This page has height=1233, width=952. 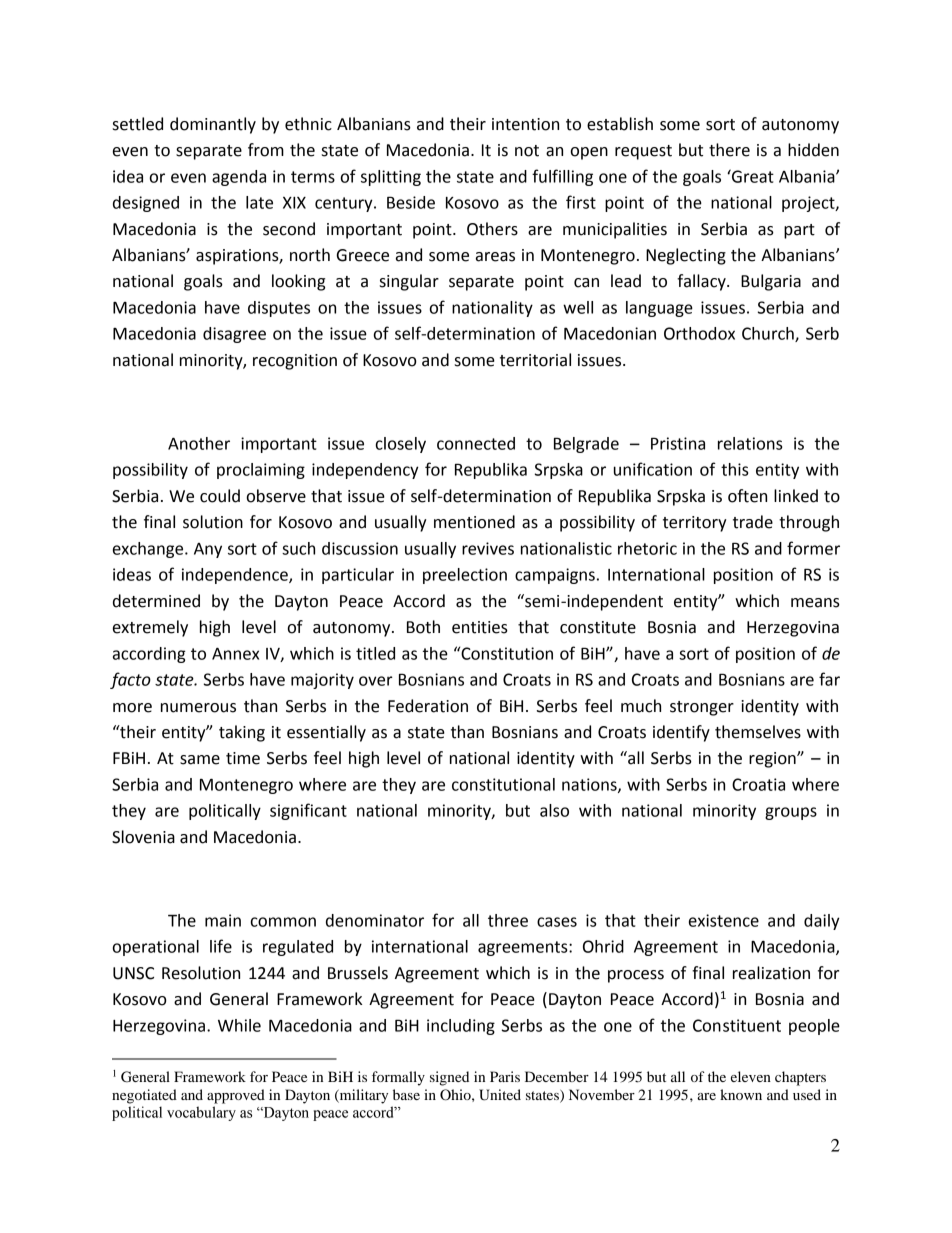 What do you see at coordinates (500, 1095) in the page?
I see `United` at bounding box center [500, 1095].
